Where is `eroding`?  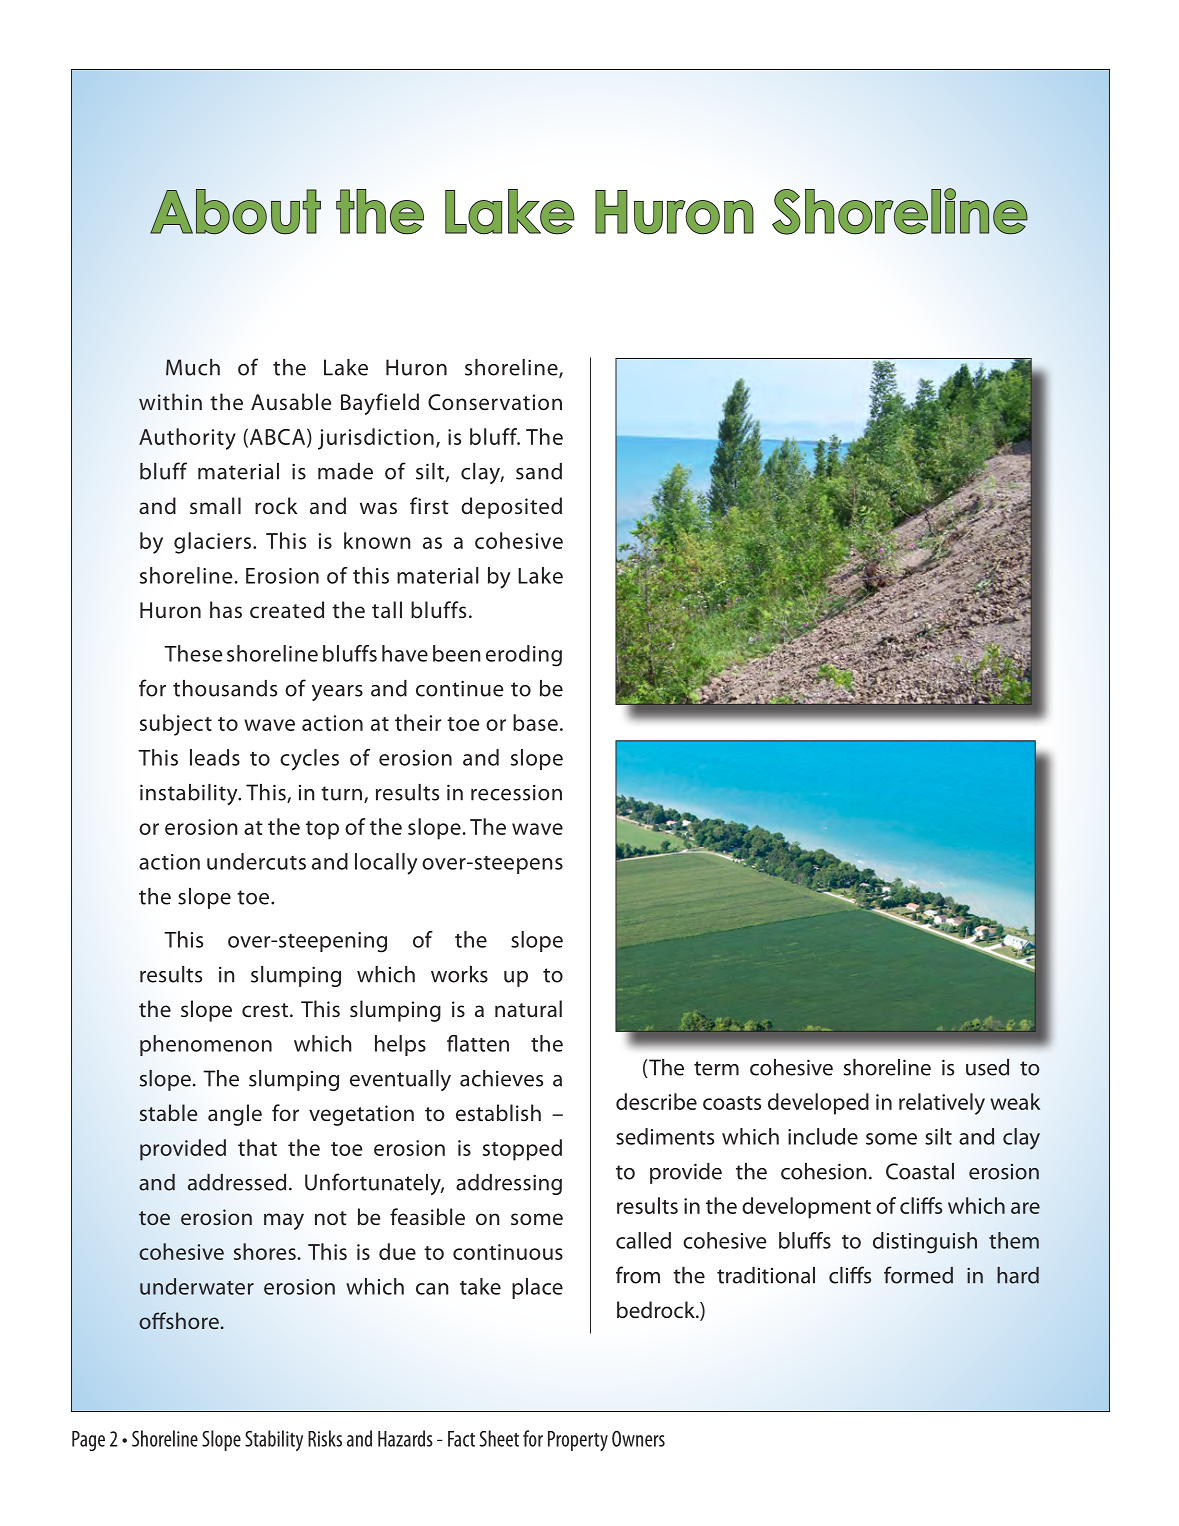
eroding is located at coordinates (524, 656).
